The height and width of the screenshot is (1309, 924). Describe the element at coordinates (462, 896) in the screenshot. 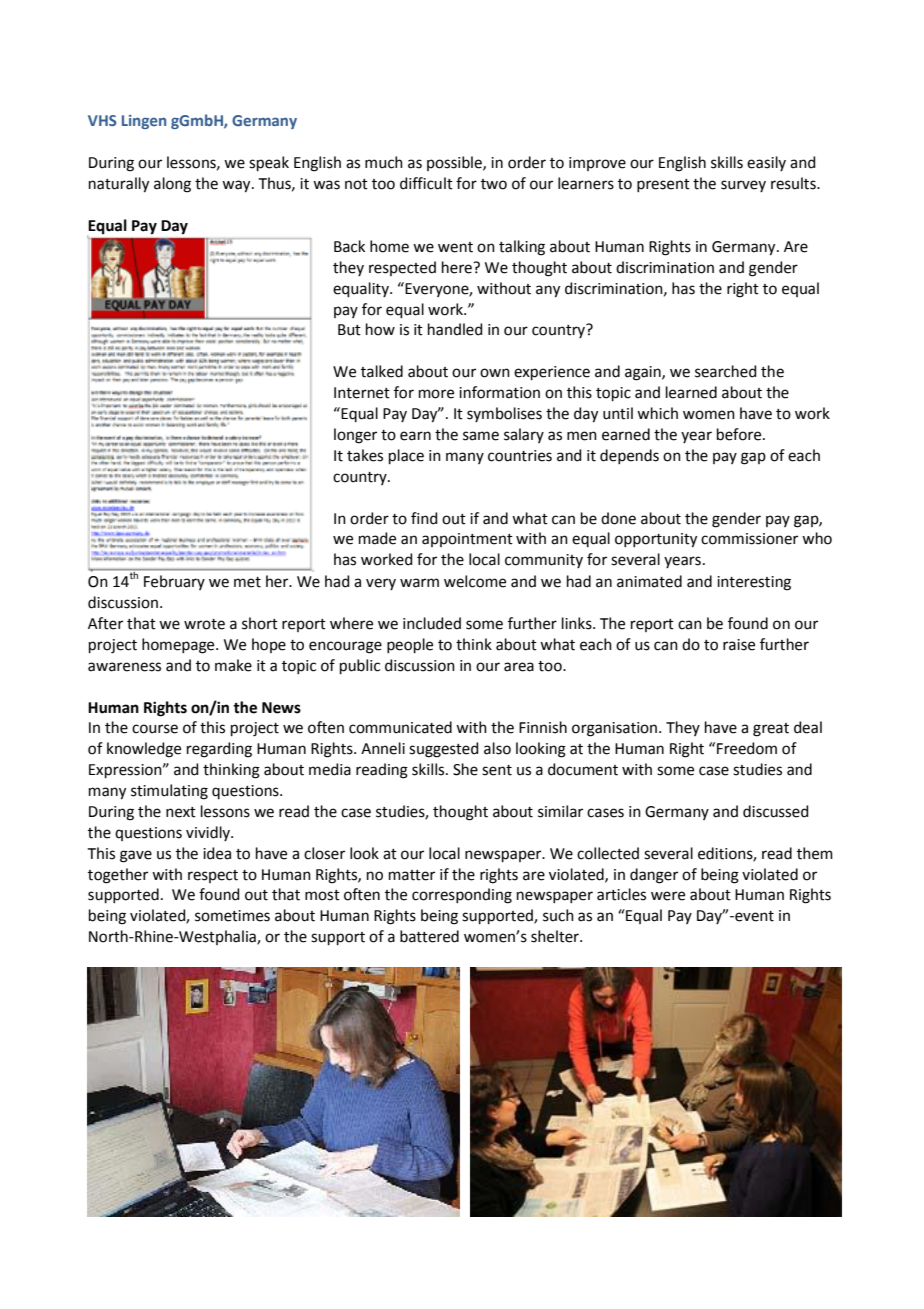

I see `corresponding` at that location.
